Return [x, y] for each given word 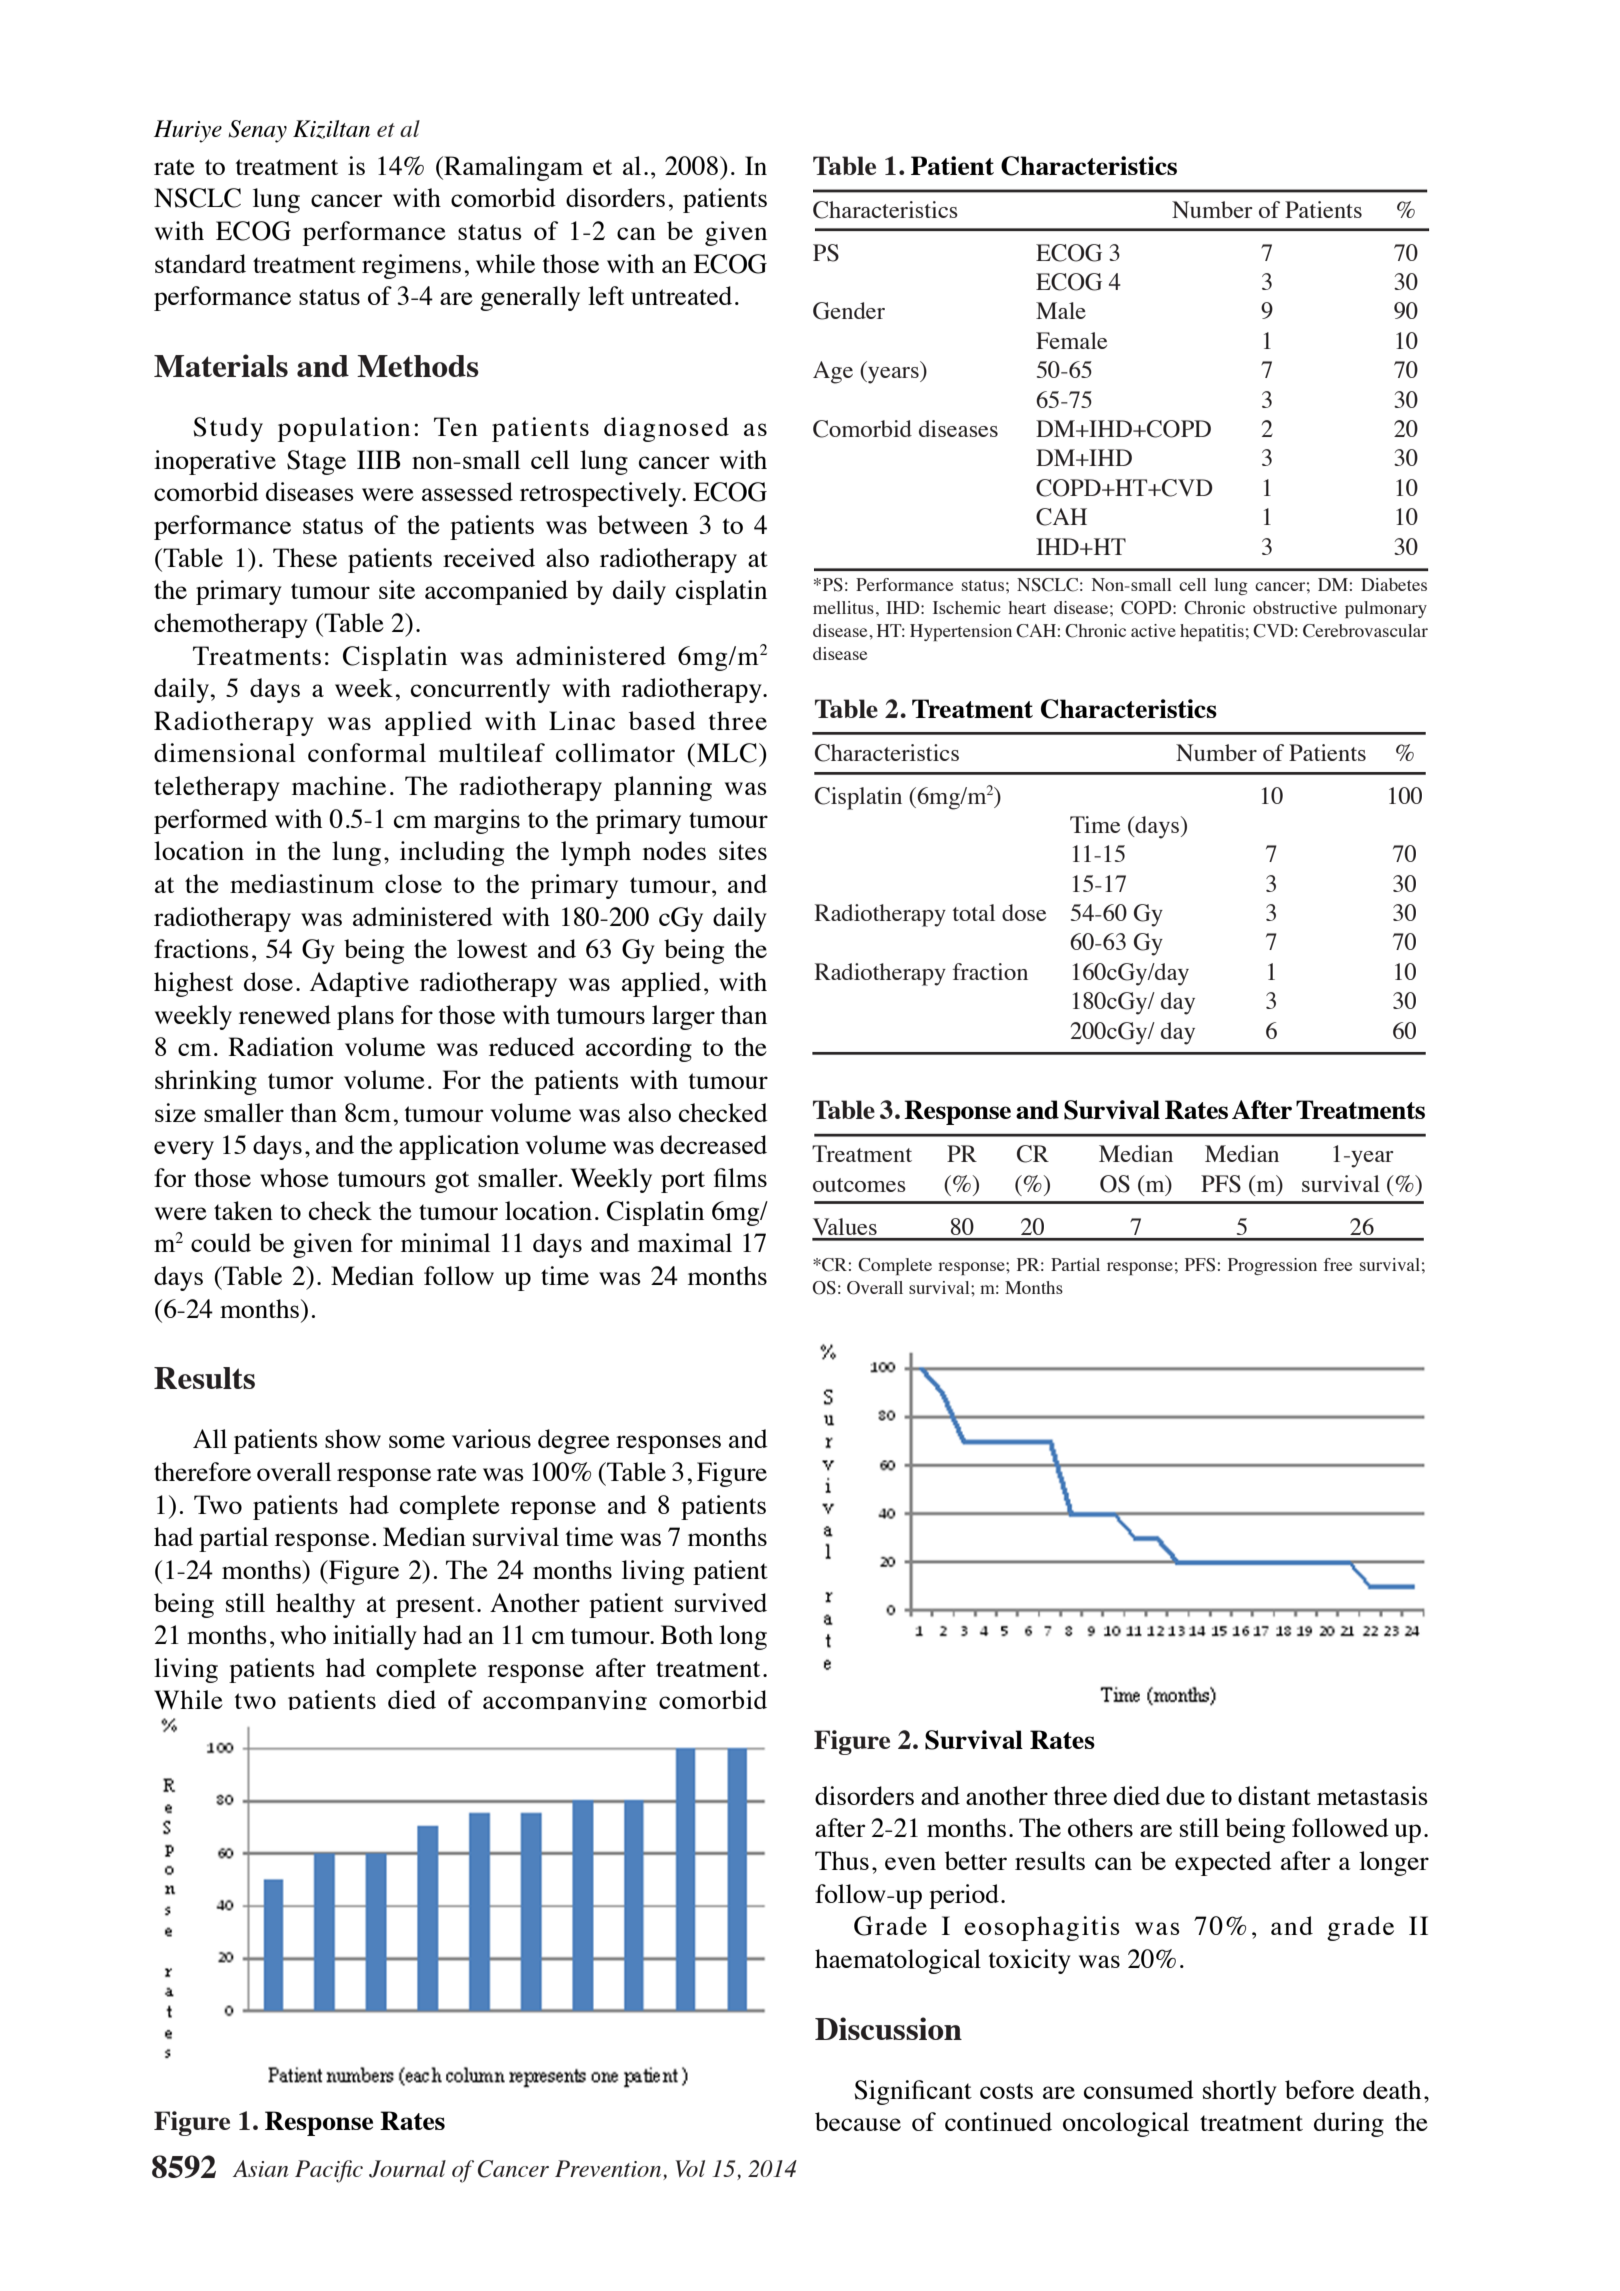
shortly [1240, 2092]
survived [721, 1602]
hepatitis [1212, 632]
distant [1274, 1795]
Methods [418, 366]
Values [845, 1226]
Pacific [329, 2171]
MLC [727, 753]
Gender [849, 311]
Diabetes [1394, 584]
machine [339, 785]
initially [375, 1637]
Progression [1272, 1266]
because [858, 2121]
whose [294, 1177]
